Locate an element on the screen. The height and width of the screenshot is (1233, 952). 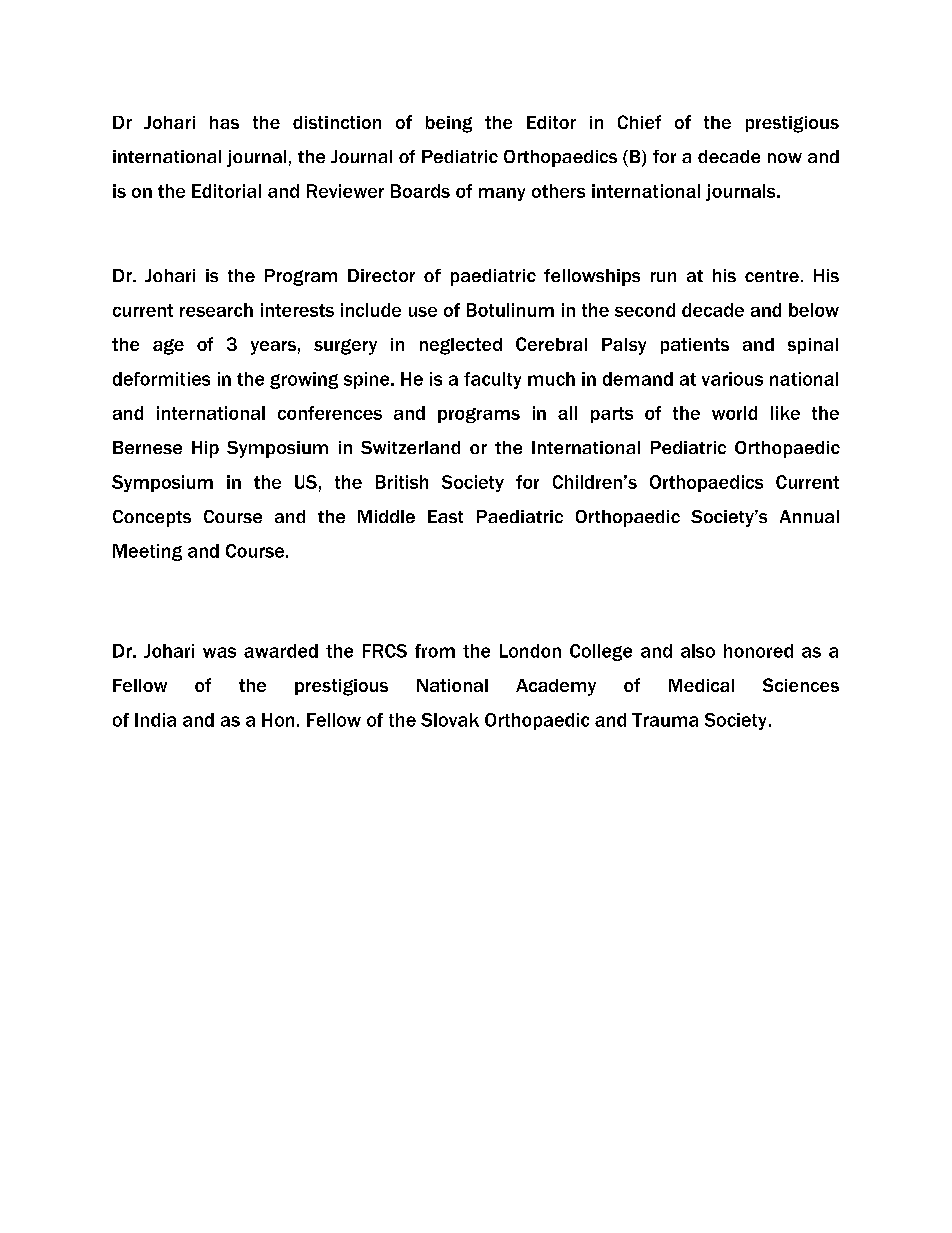
Bernese is located at coordinates (147, 447).
